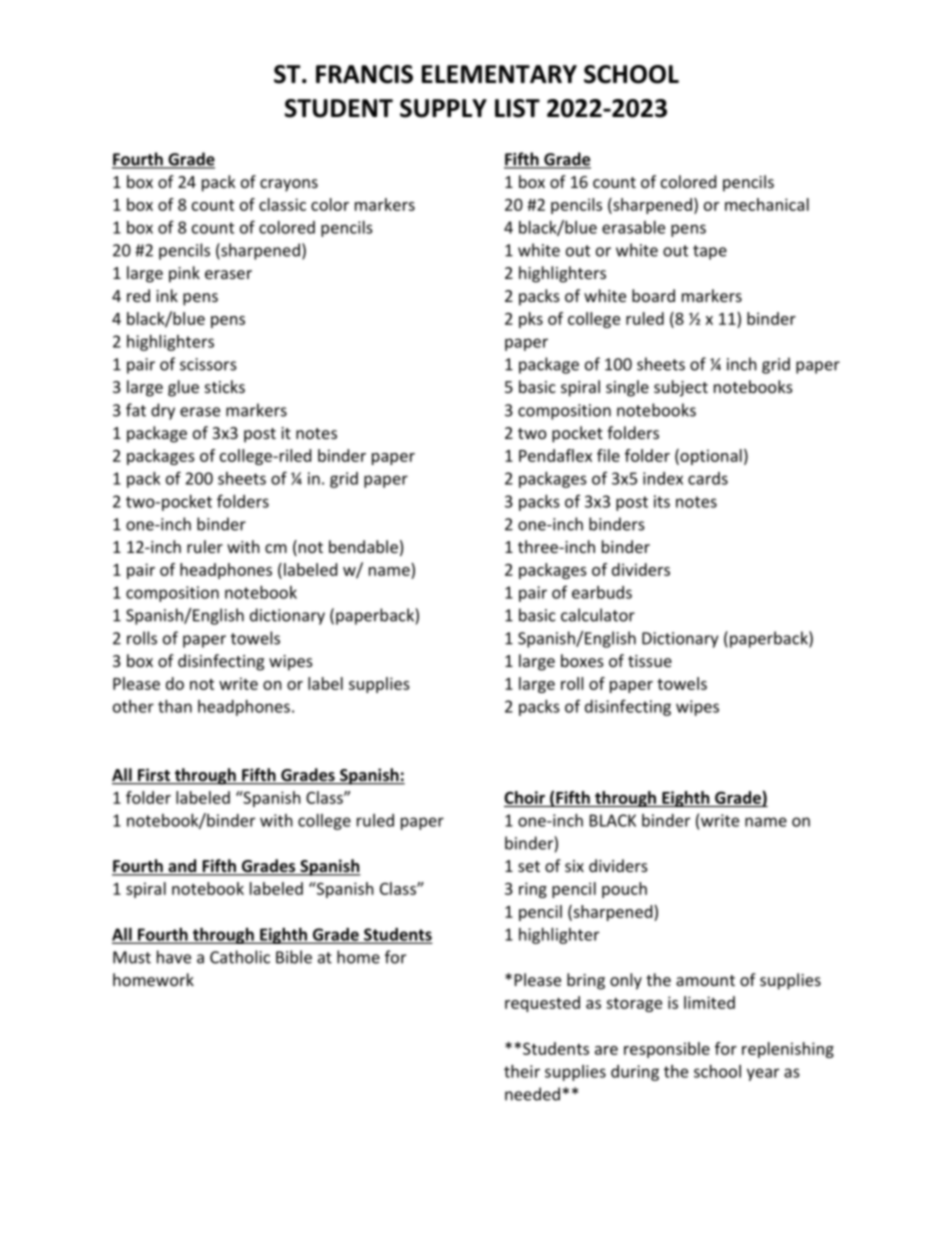  Describe the element at coordinates (531, 320) in the page. I see `pks` at that location.
